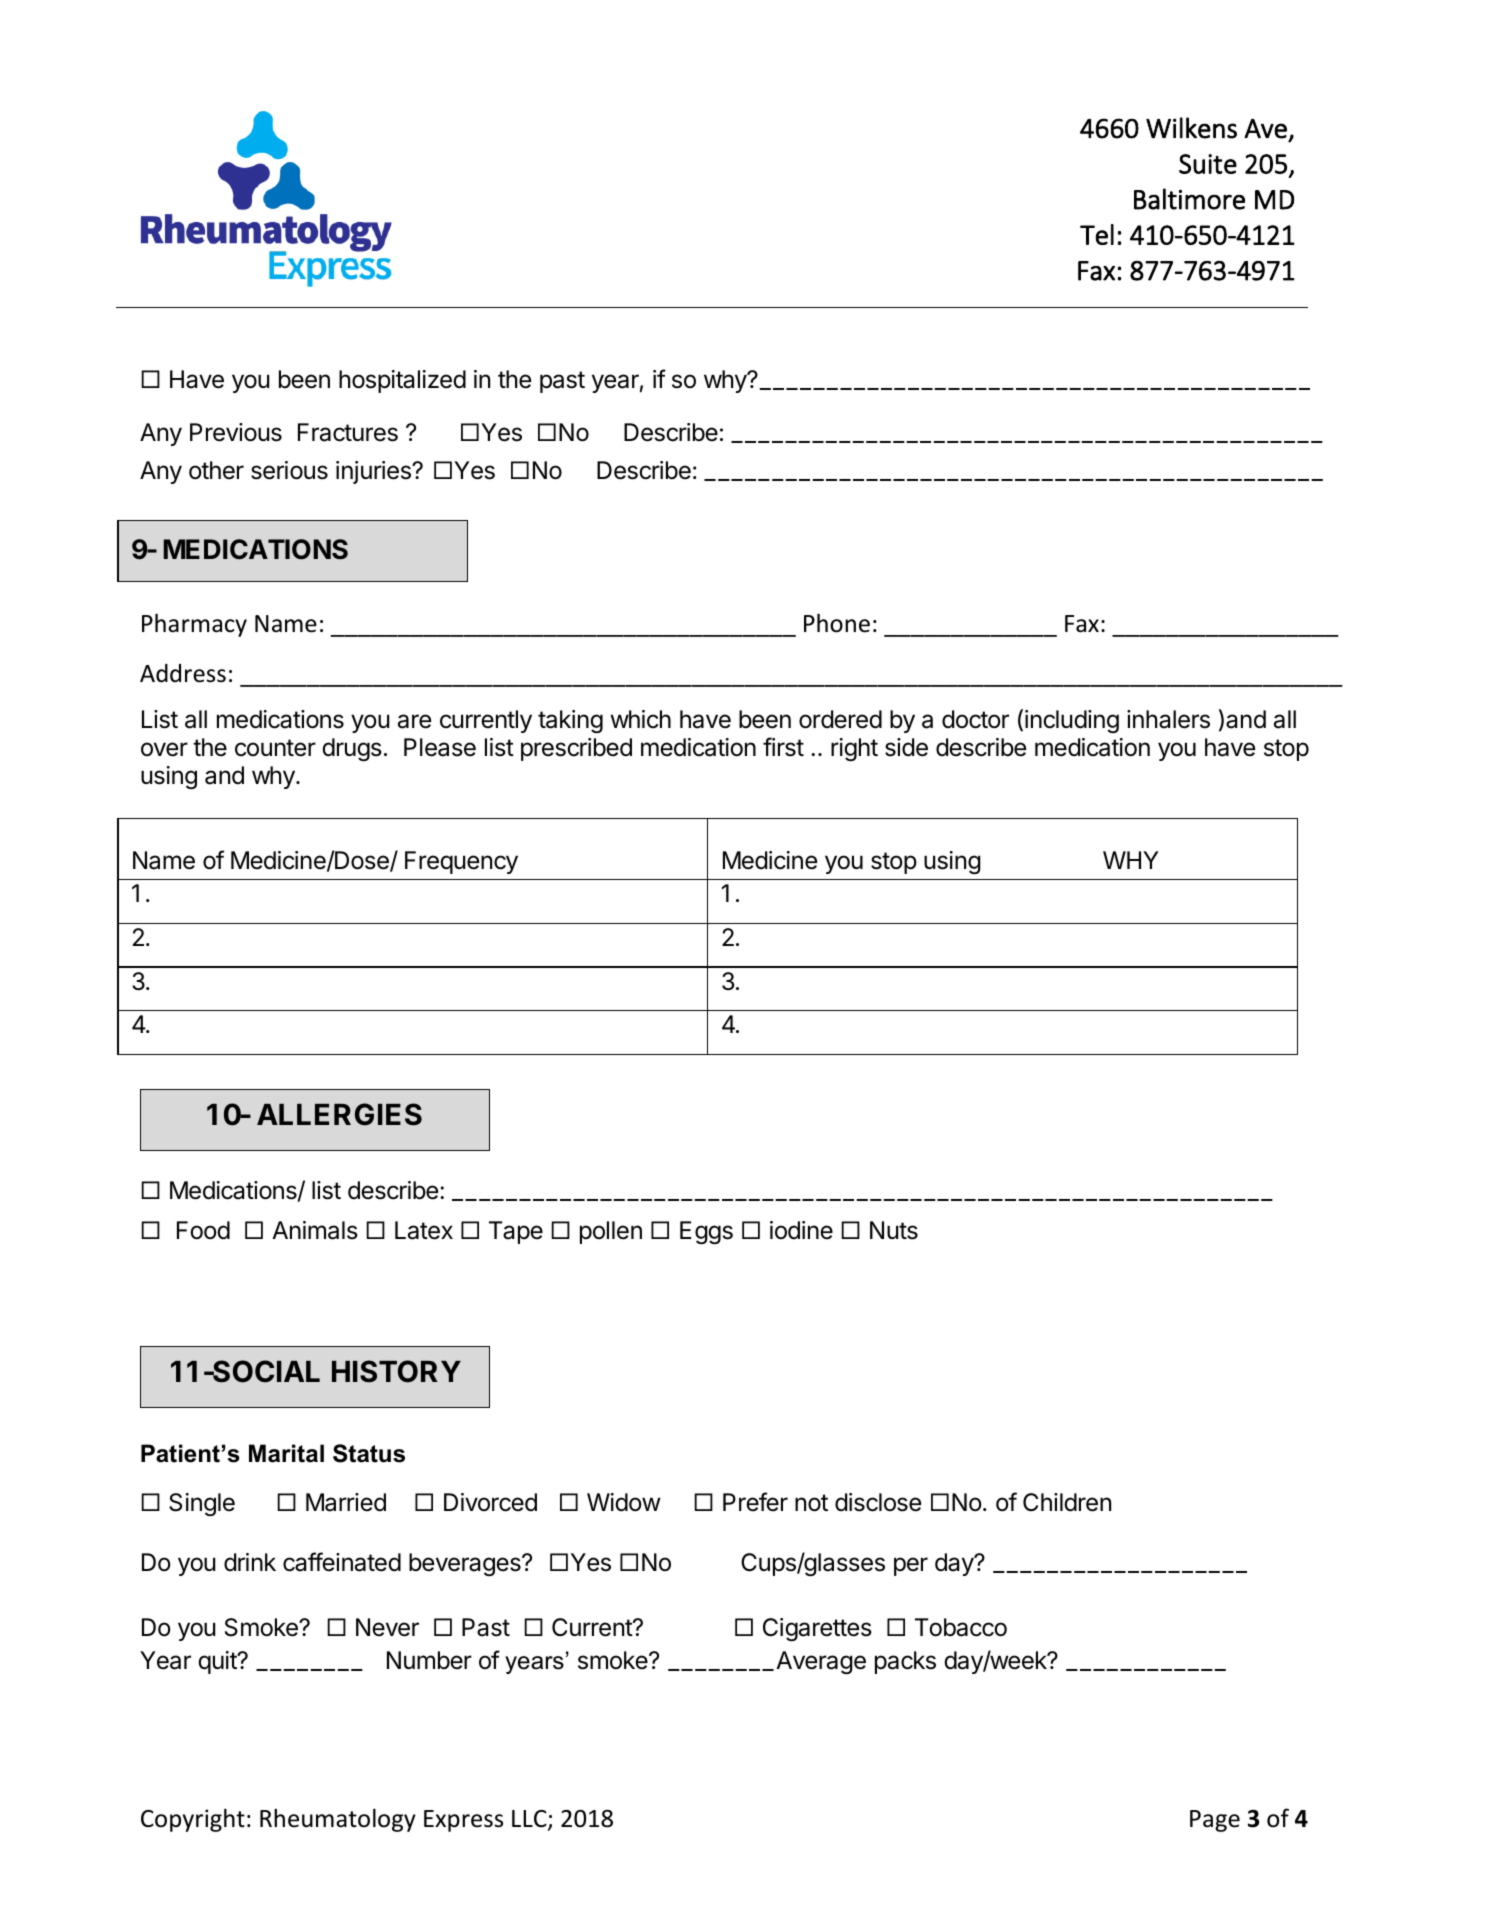 The width and height of the document is (1485, 1922). What do you see at coordinates (1189, 199) in the document?
I see `Baltimore` at bounding box center [1189, 199].
